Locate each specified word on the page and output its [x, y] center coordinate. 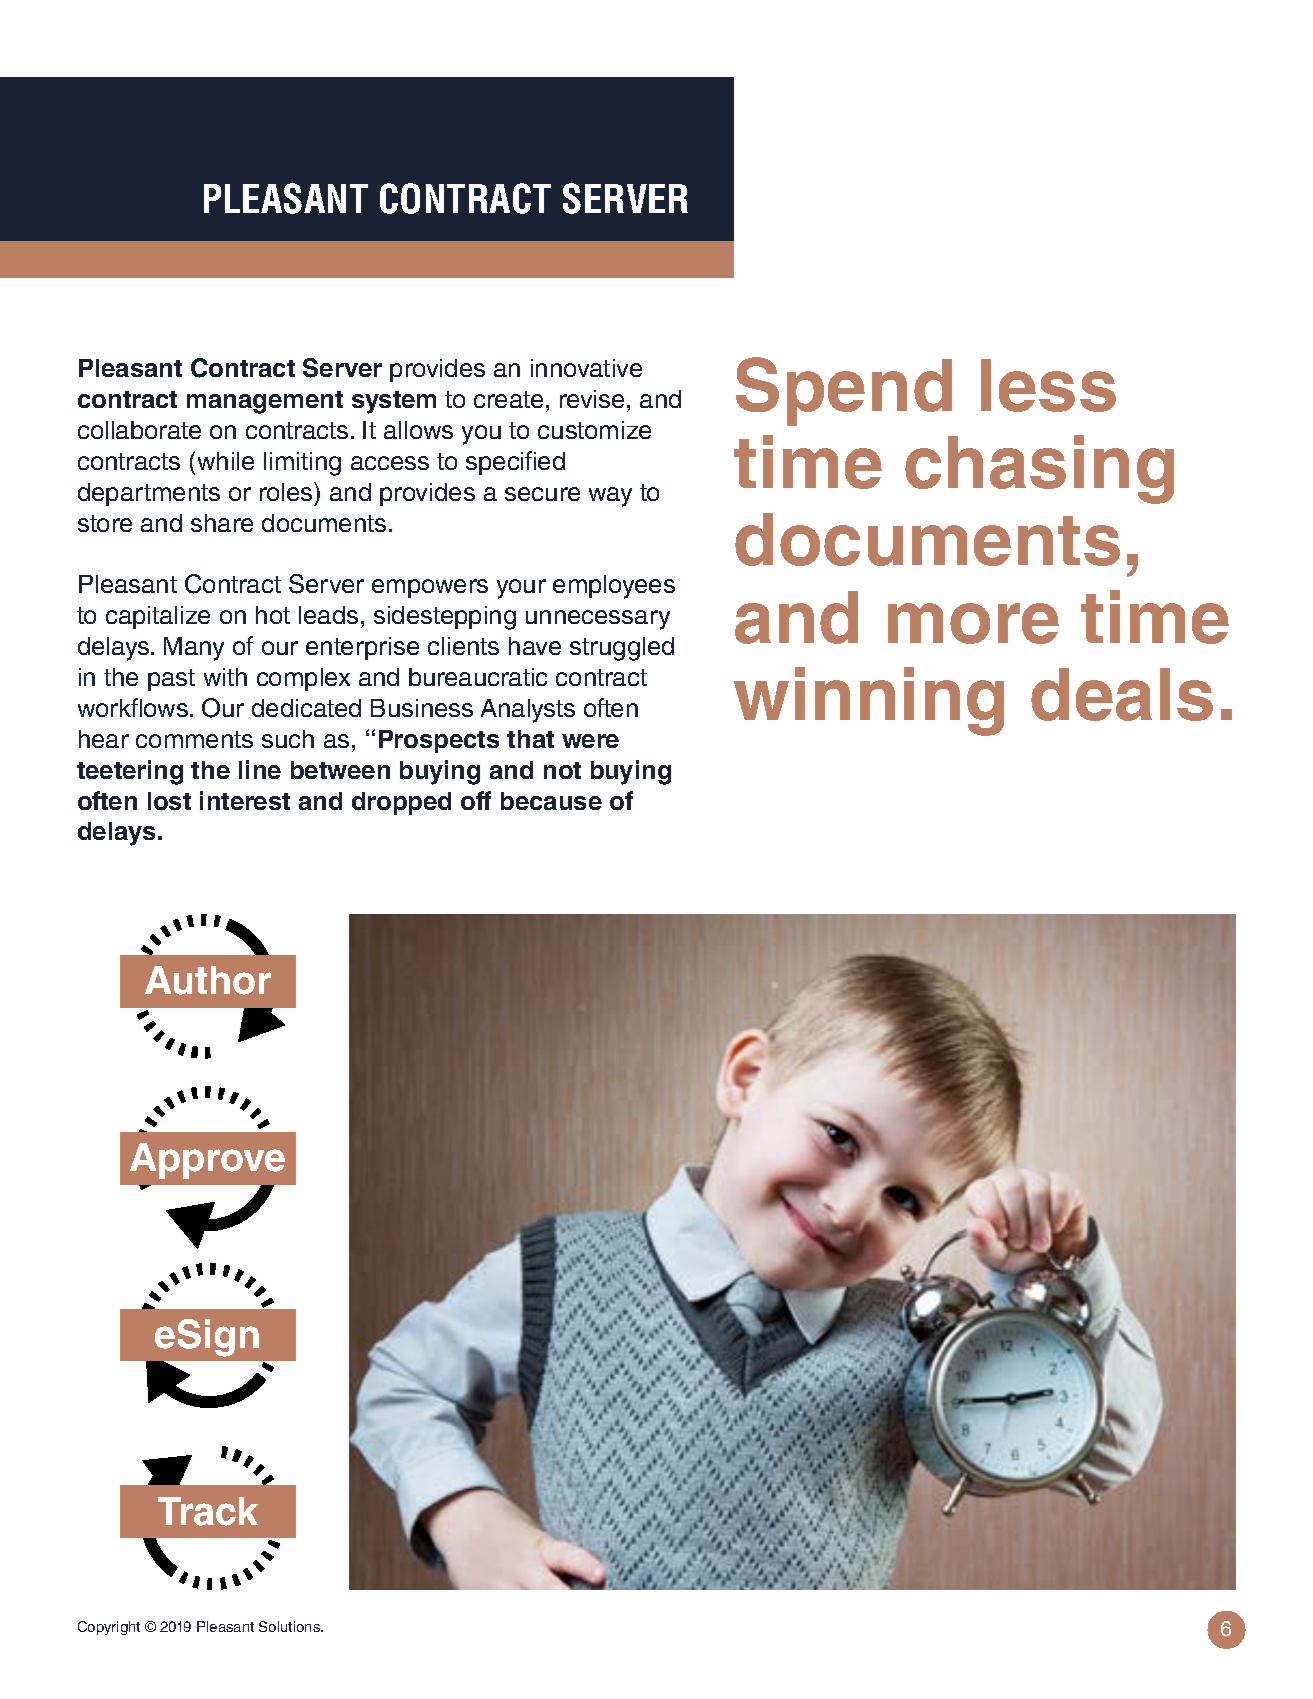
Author [208, 980]
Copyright [109, 1628]
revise [592, 399]
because [551, 801]
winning [869, 701]
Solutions [291, 1626]
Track [208, 1511]
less [1048, 385]
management [265, 402]
